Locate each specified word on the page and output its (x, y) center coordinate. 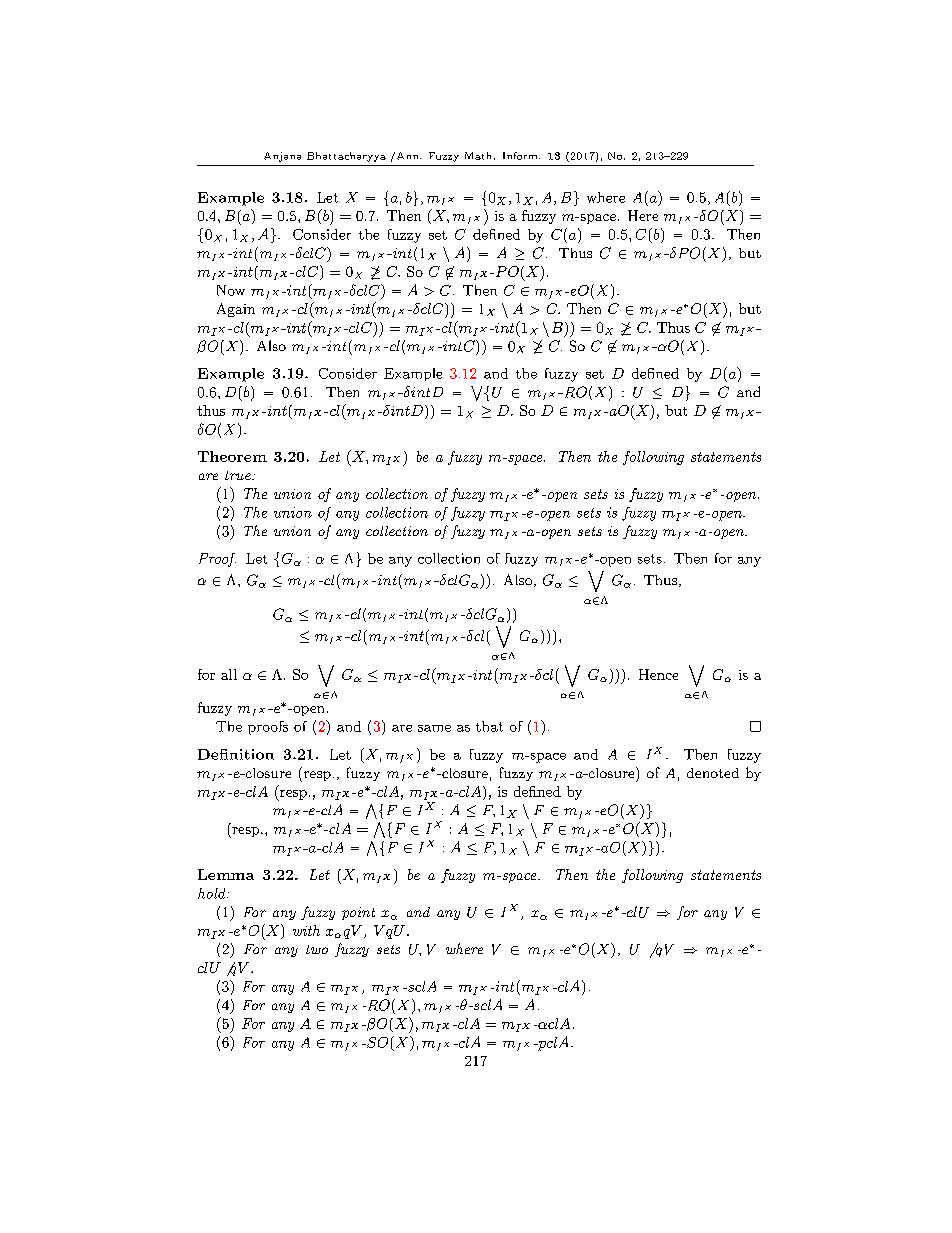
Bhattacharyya (346, 157)
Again (236, 310)
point (358, 913)
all (229, 674)
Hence (658, 674)
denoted (713, 773)
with (306, 930)
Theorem (232, 456)
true (239, 475)
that (489, 726)
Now (231, 290)
